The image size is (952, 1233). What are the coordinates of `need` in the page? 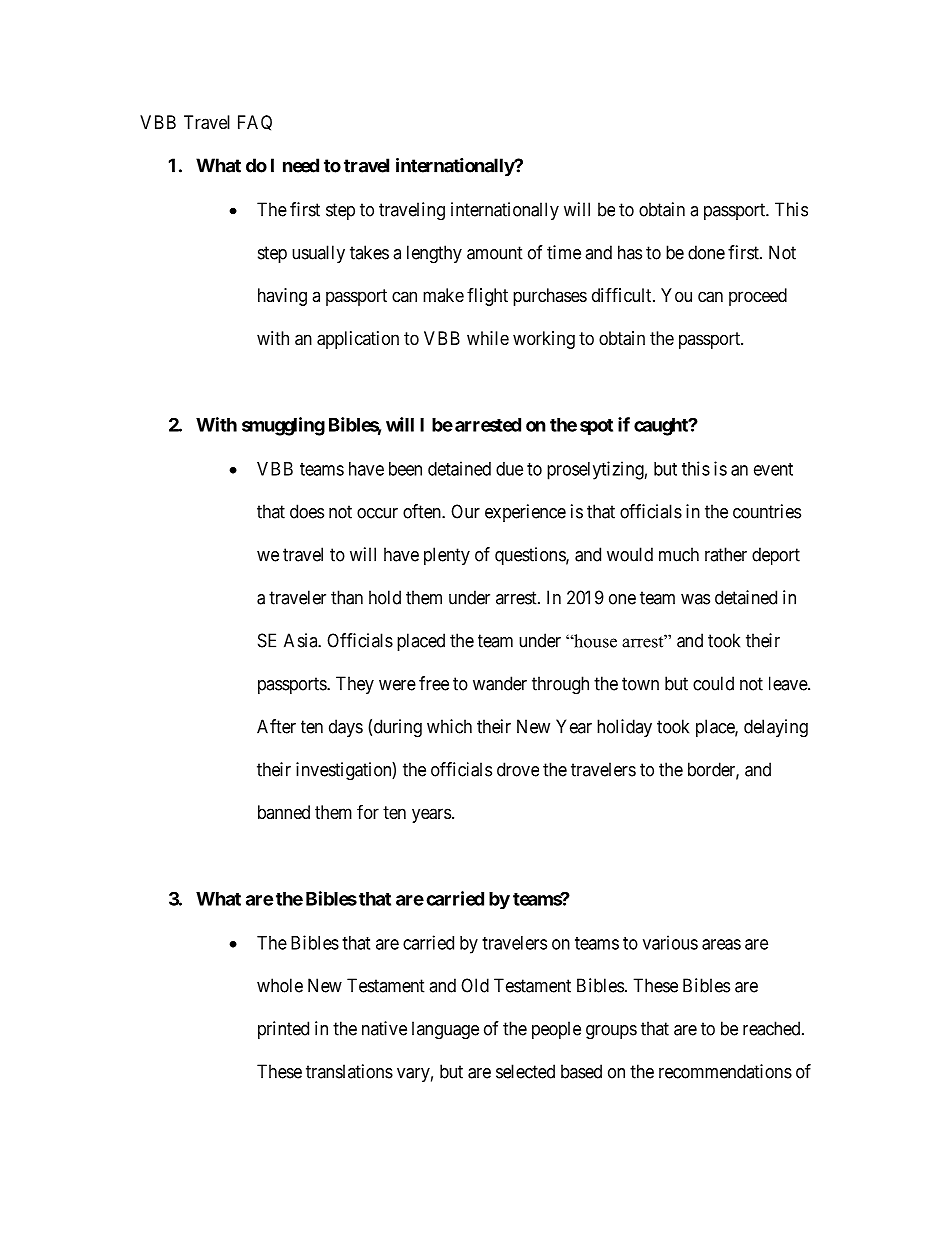 It's located at (301, 165).
